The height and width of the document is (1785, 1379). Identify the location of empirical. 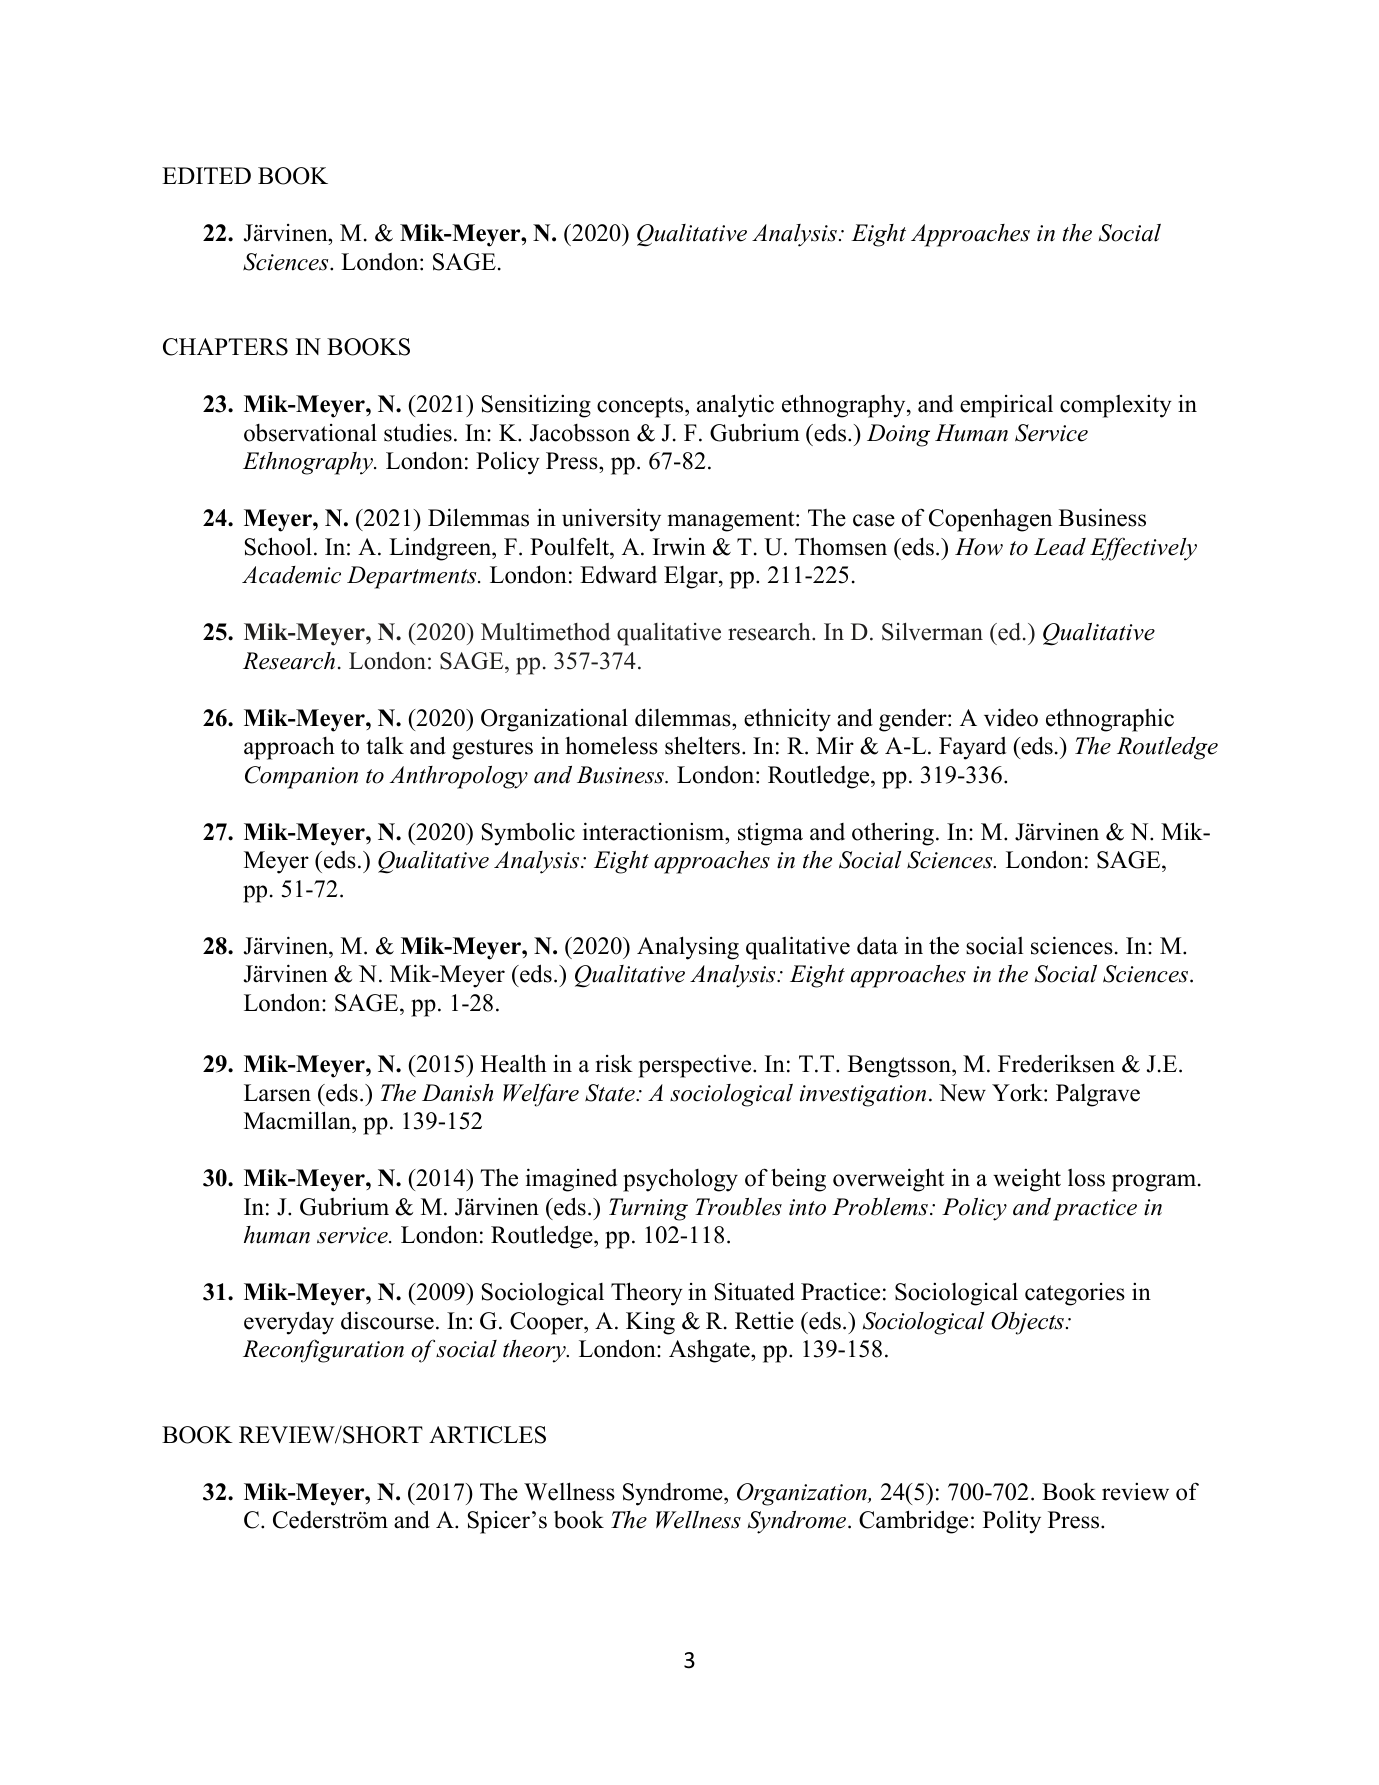
(1006, 406).
